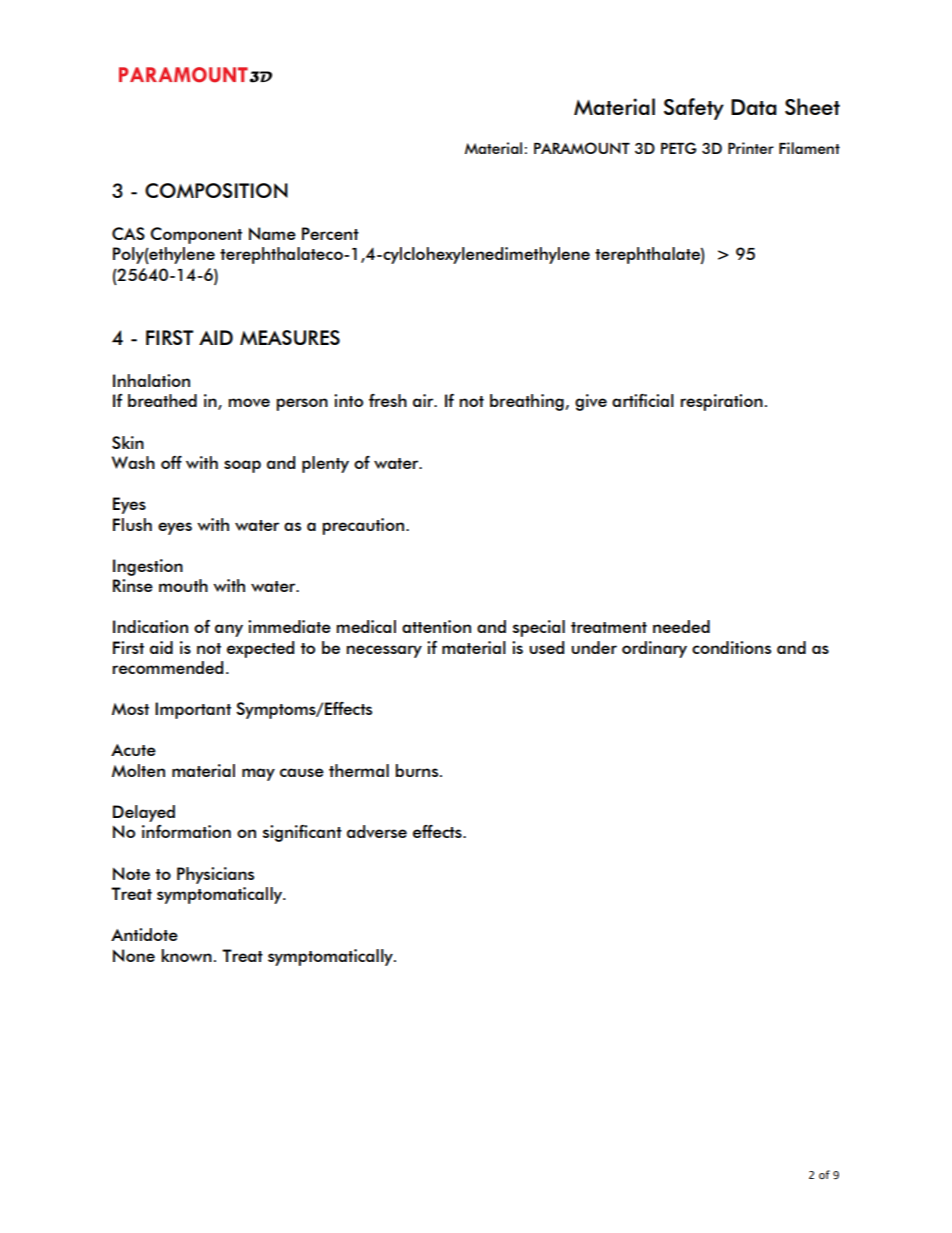  I want to click on COMPOSITION, so click(216, 190).
